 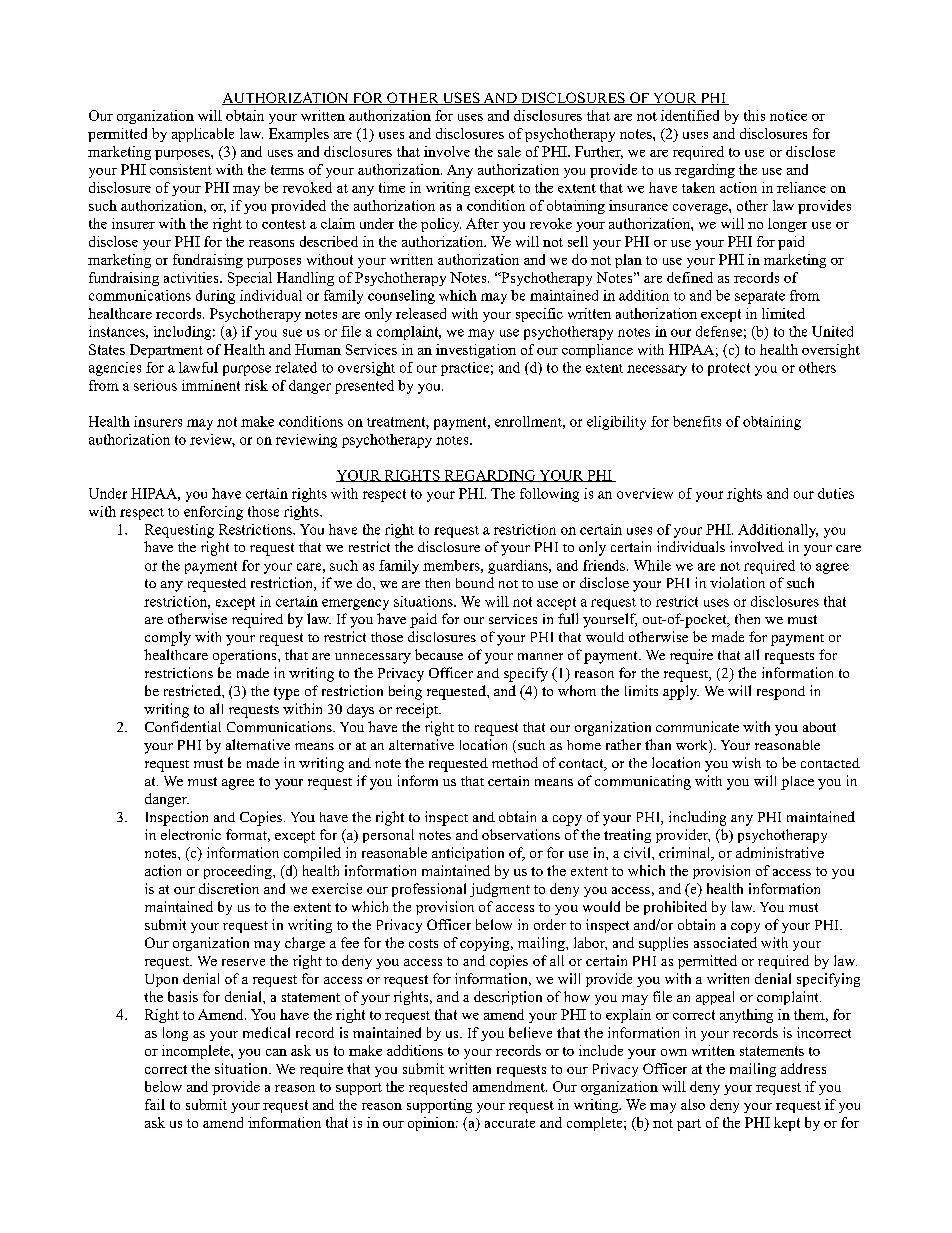 I want to click on violation, so click(x=737, y=582).
